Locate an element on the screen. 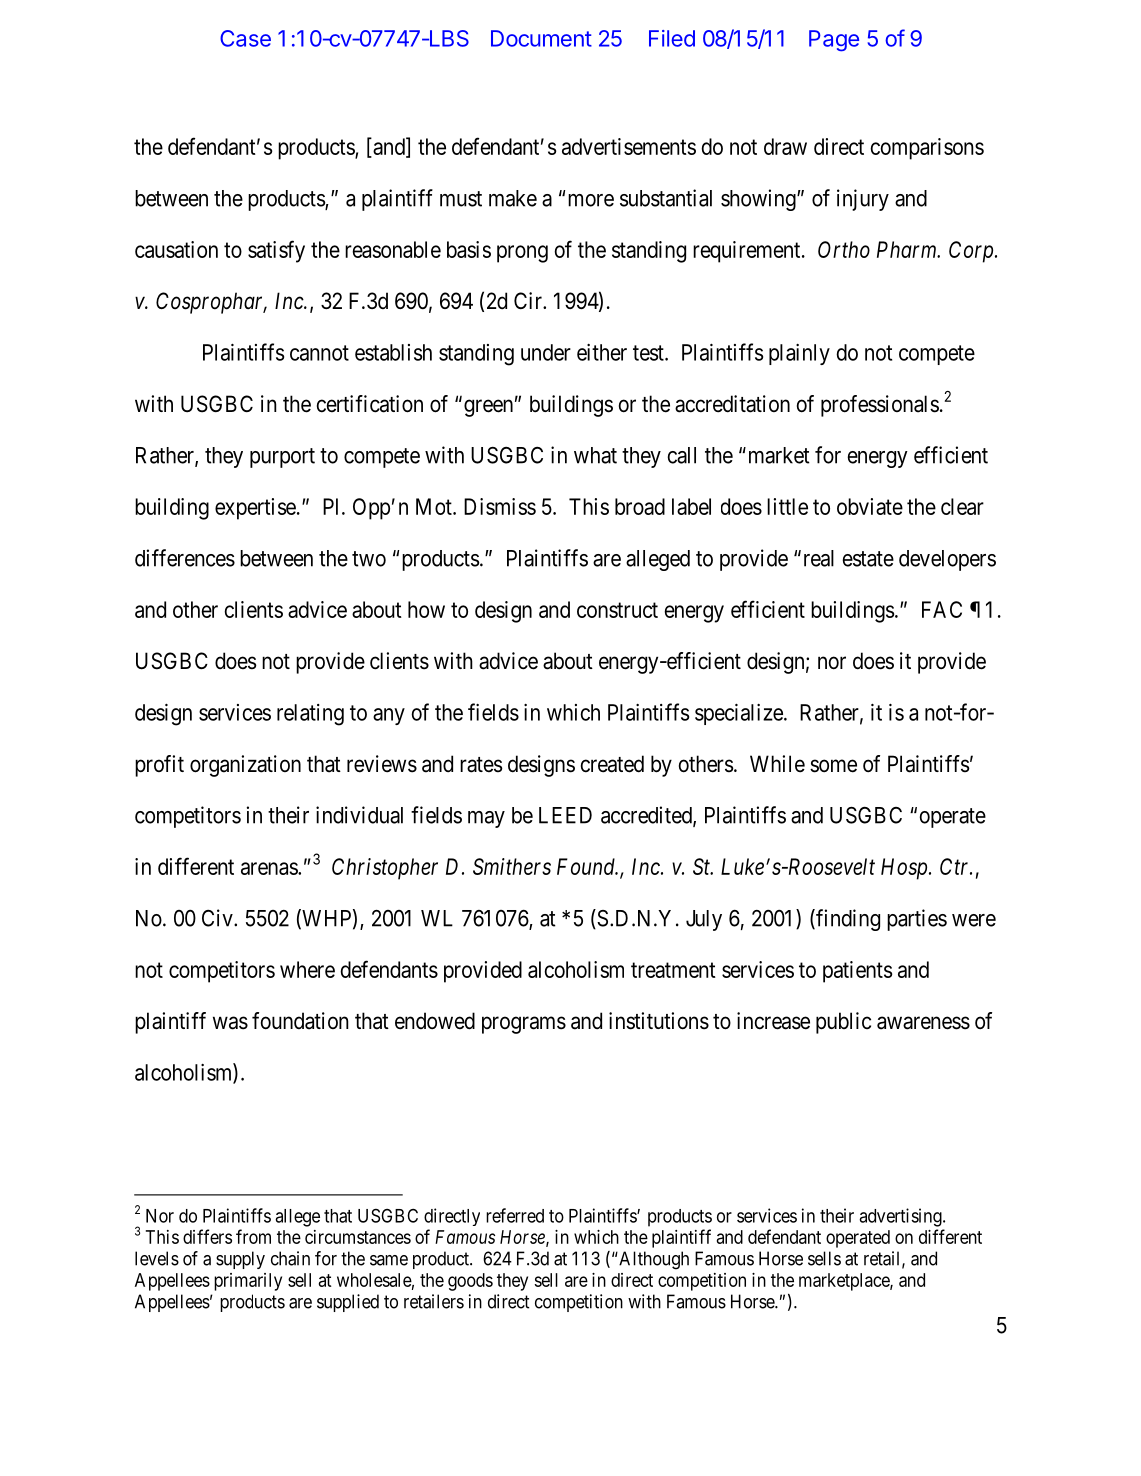 The height and width of the screenshot is (1476, 1141). what is located at coordinates (595, 455).
